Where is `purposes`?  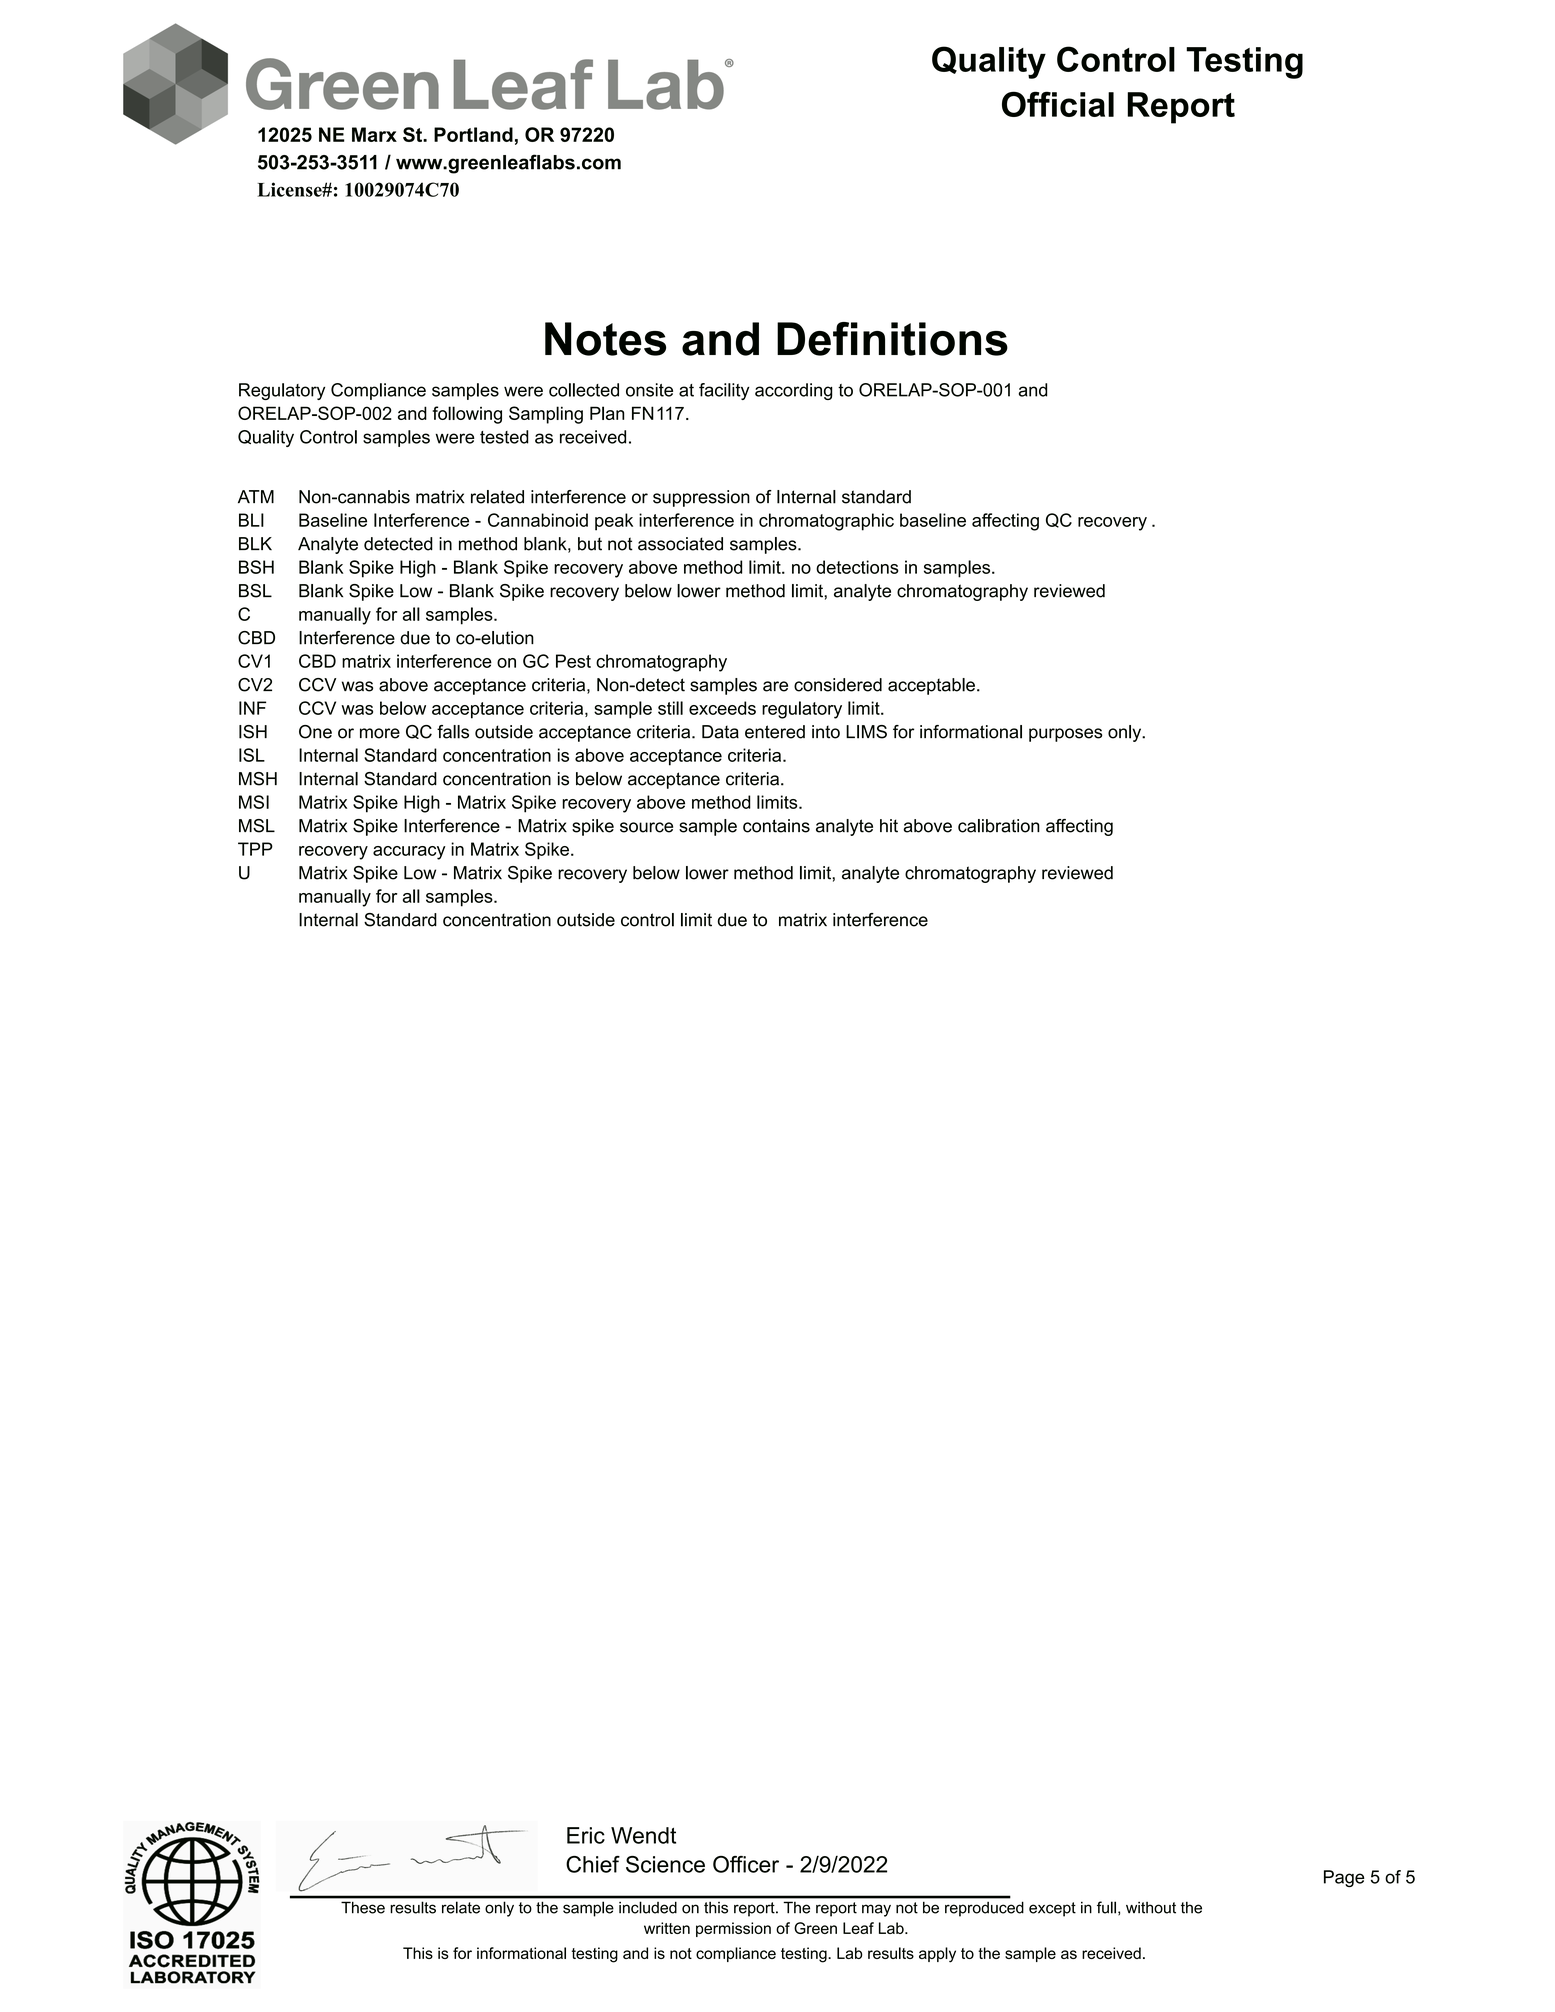 purposes is located at coordinates (1066, 735).
